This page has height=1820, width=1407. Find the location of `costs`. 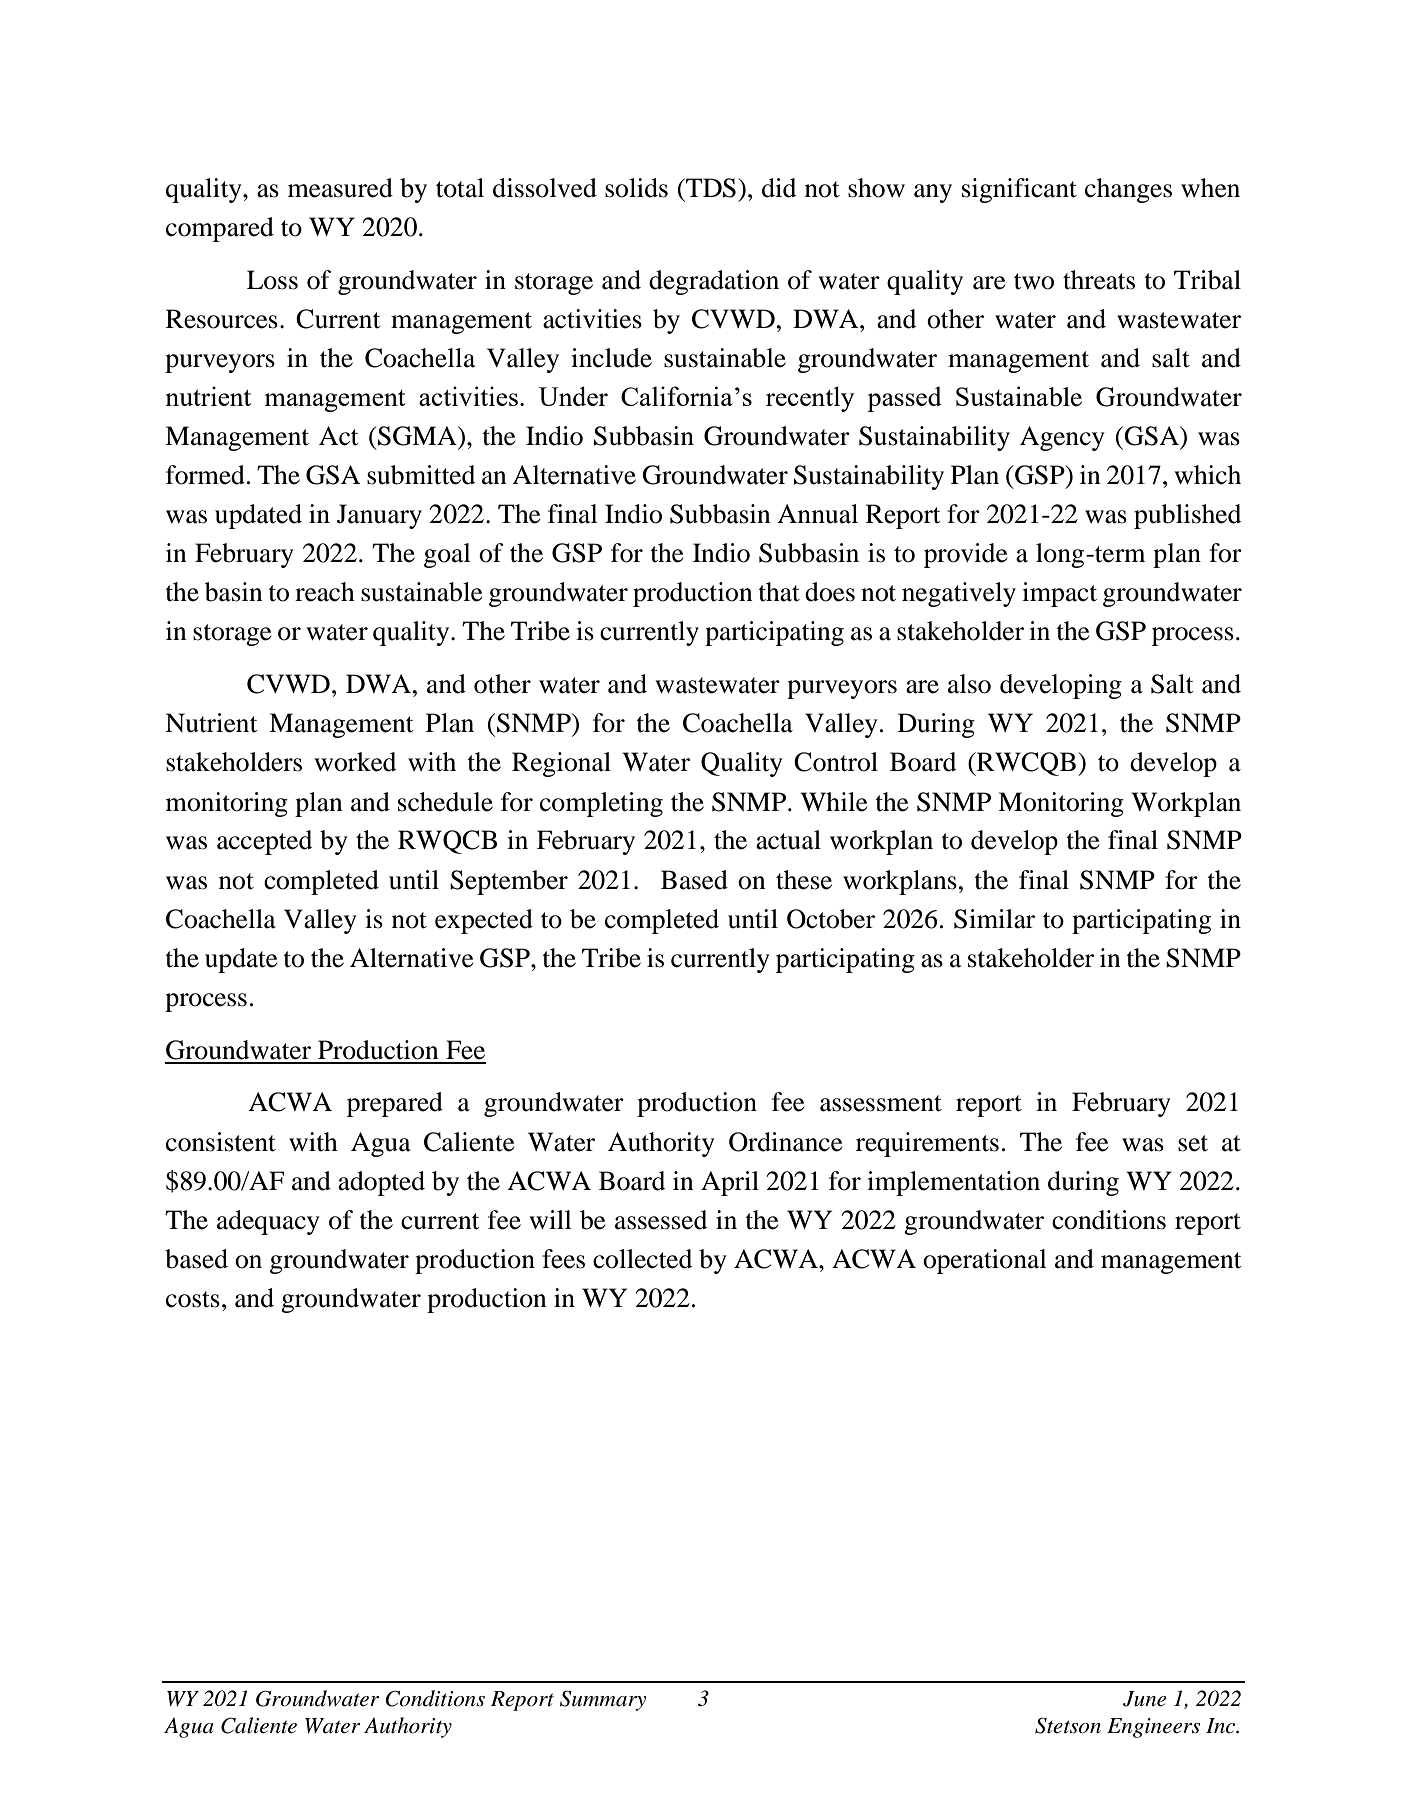

costs is located at coordinates (193, 1299).
